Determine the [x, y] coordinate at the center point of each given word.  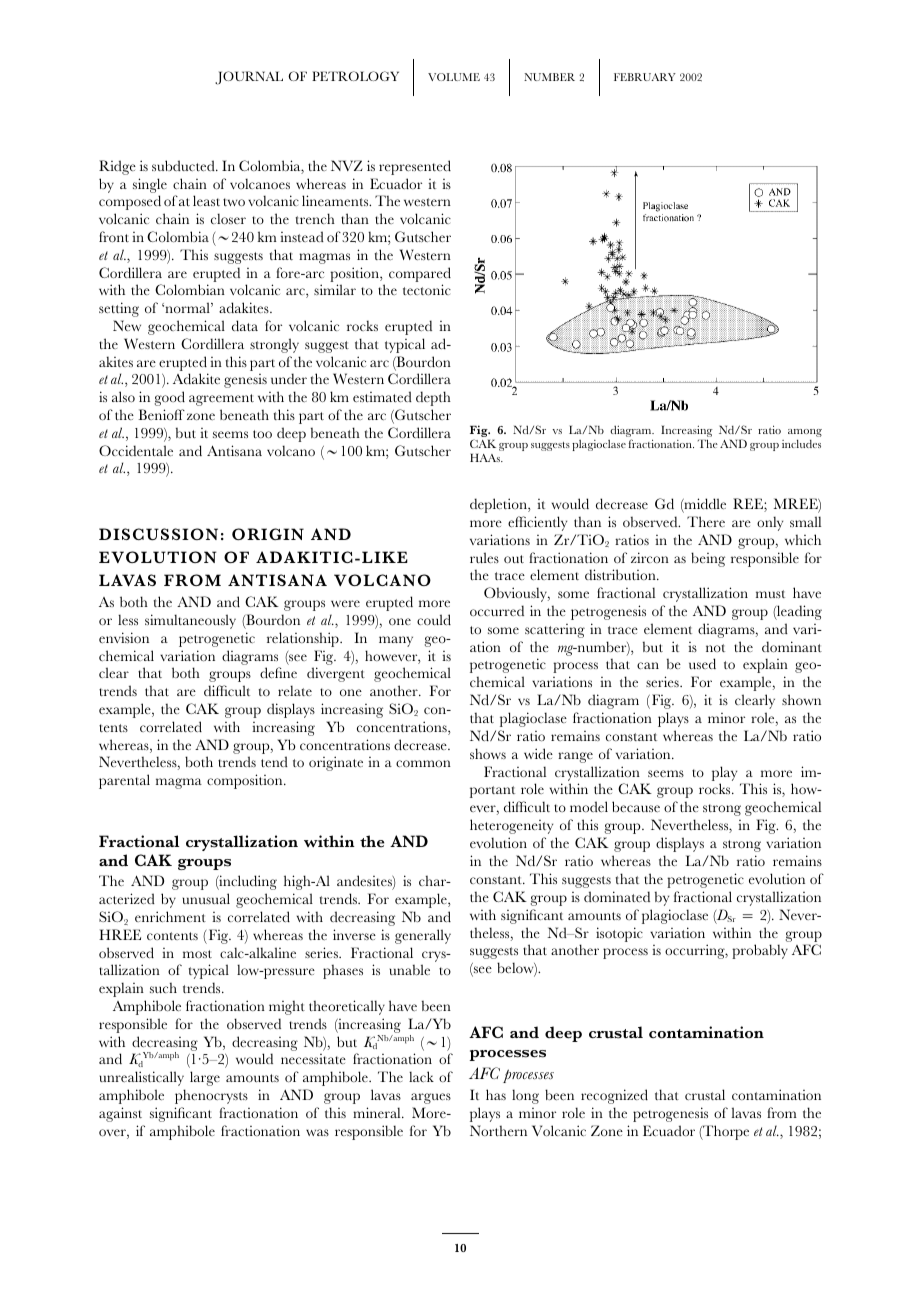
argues [431, 1098]
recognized [614, 1096]
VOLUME [454, 77]
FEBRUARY [645, 77]
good [170, 398]
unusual [206, 898]
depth [433, 398]
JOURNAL [249, 78]
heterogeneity [511, 826]
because [636, 806]
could [434, 619]
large [205, 1078]
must [770, 594]
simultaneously [190, 621]
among [805, 433]
